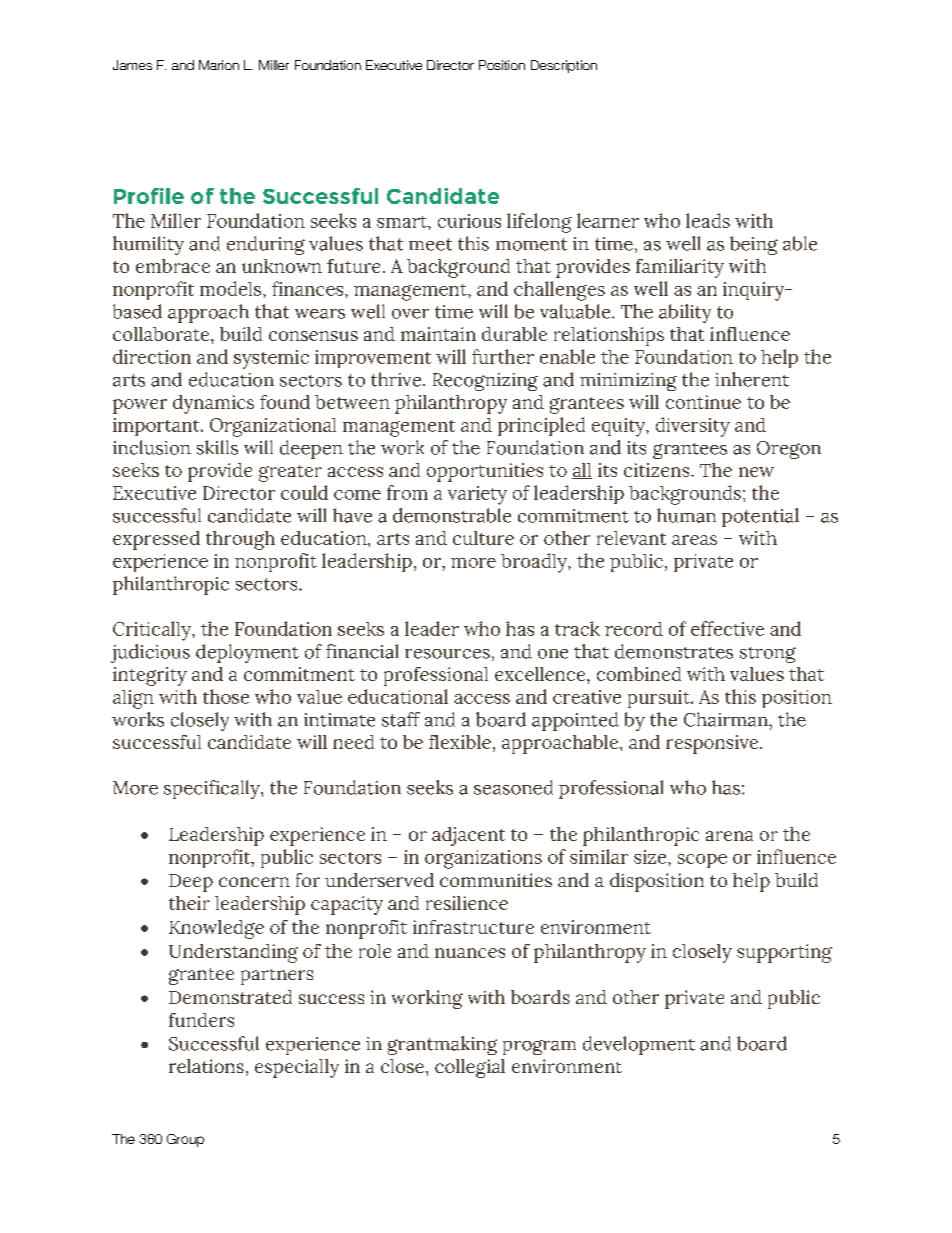 The width and height of the image is (952, 1233). I want to click on development, so click(639, 1045).
